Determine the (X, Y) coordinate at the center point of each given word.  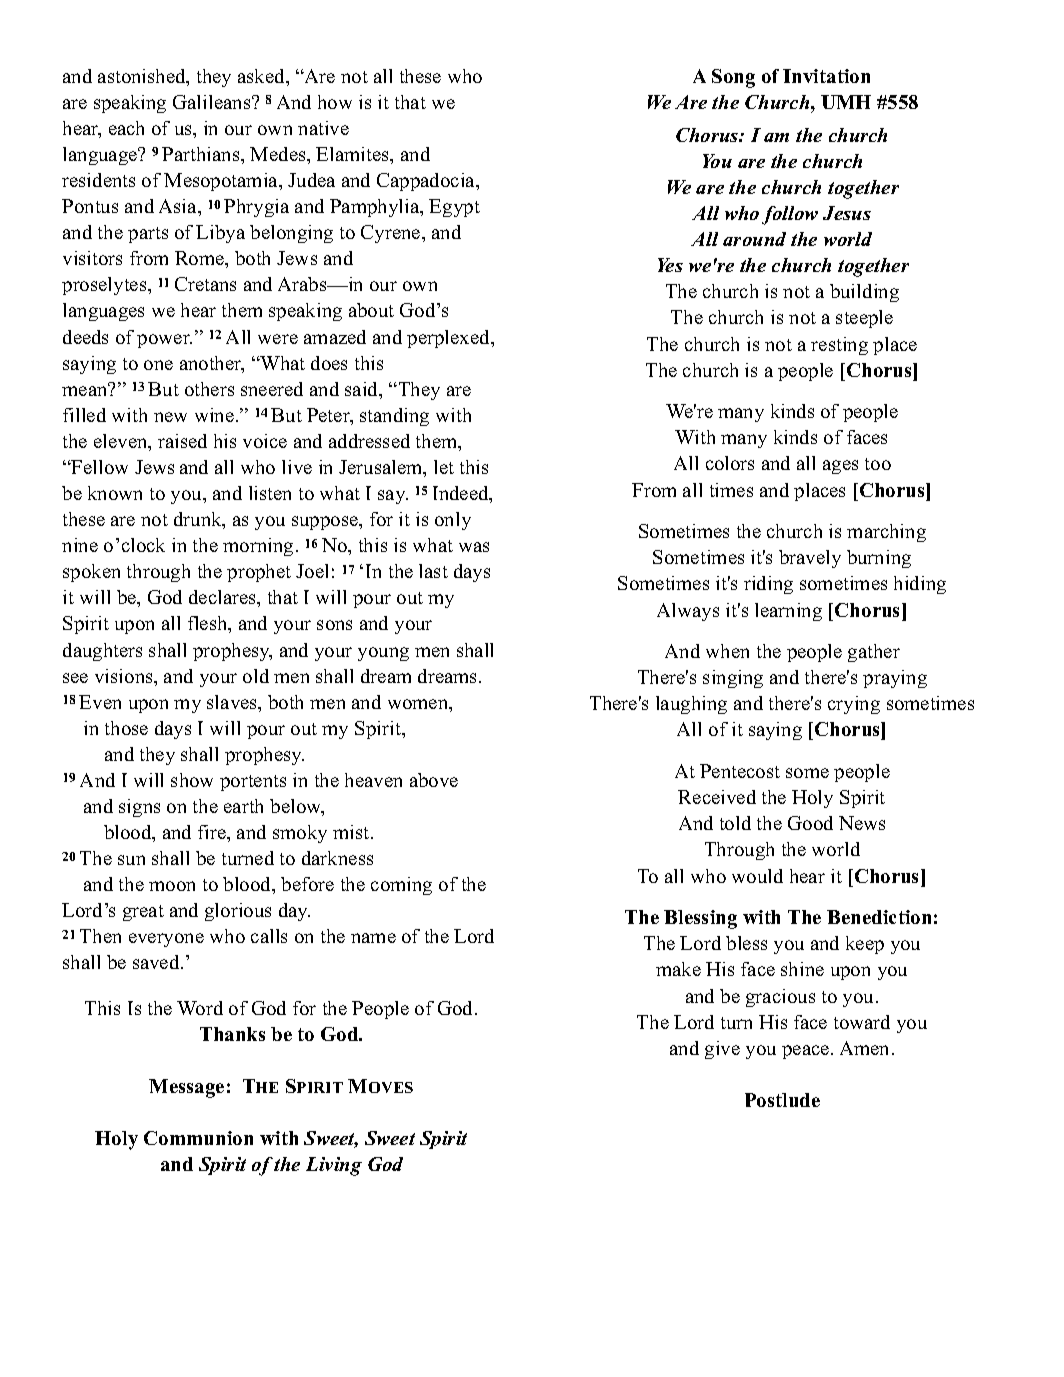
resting (839, 346)
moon (172, 886)
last (433, 571)
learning (788, 612)
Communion (198, 1138)
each (126, 128)
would (757, 876)
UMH (846, 102)
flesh (209, 624)
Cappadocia (427, 182)
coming (401, 886)
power (164, 341)
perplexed (450, 339)
